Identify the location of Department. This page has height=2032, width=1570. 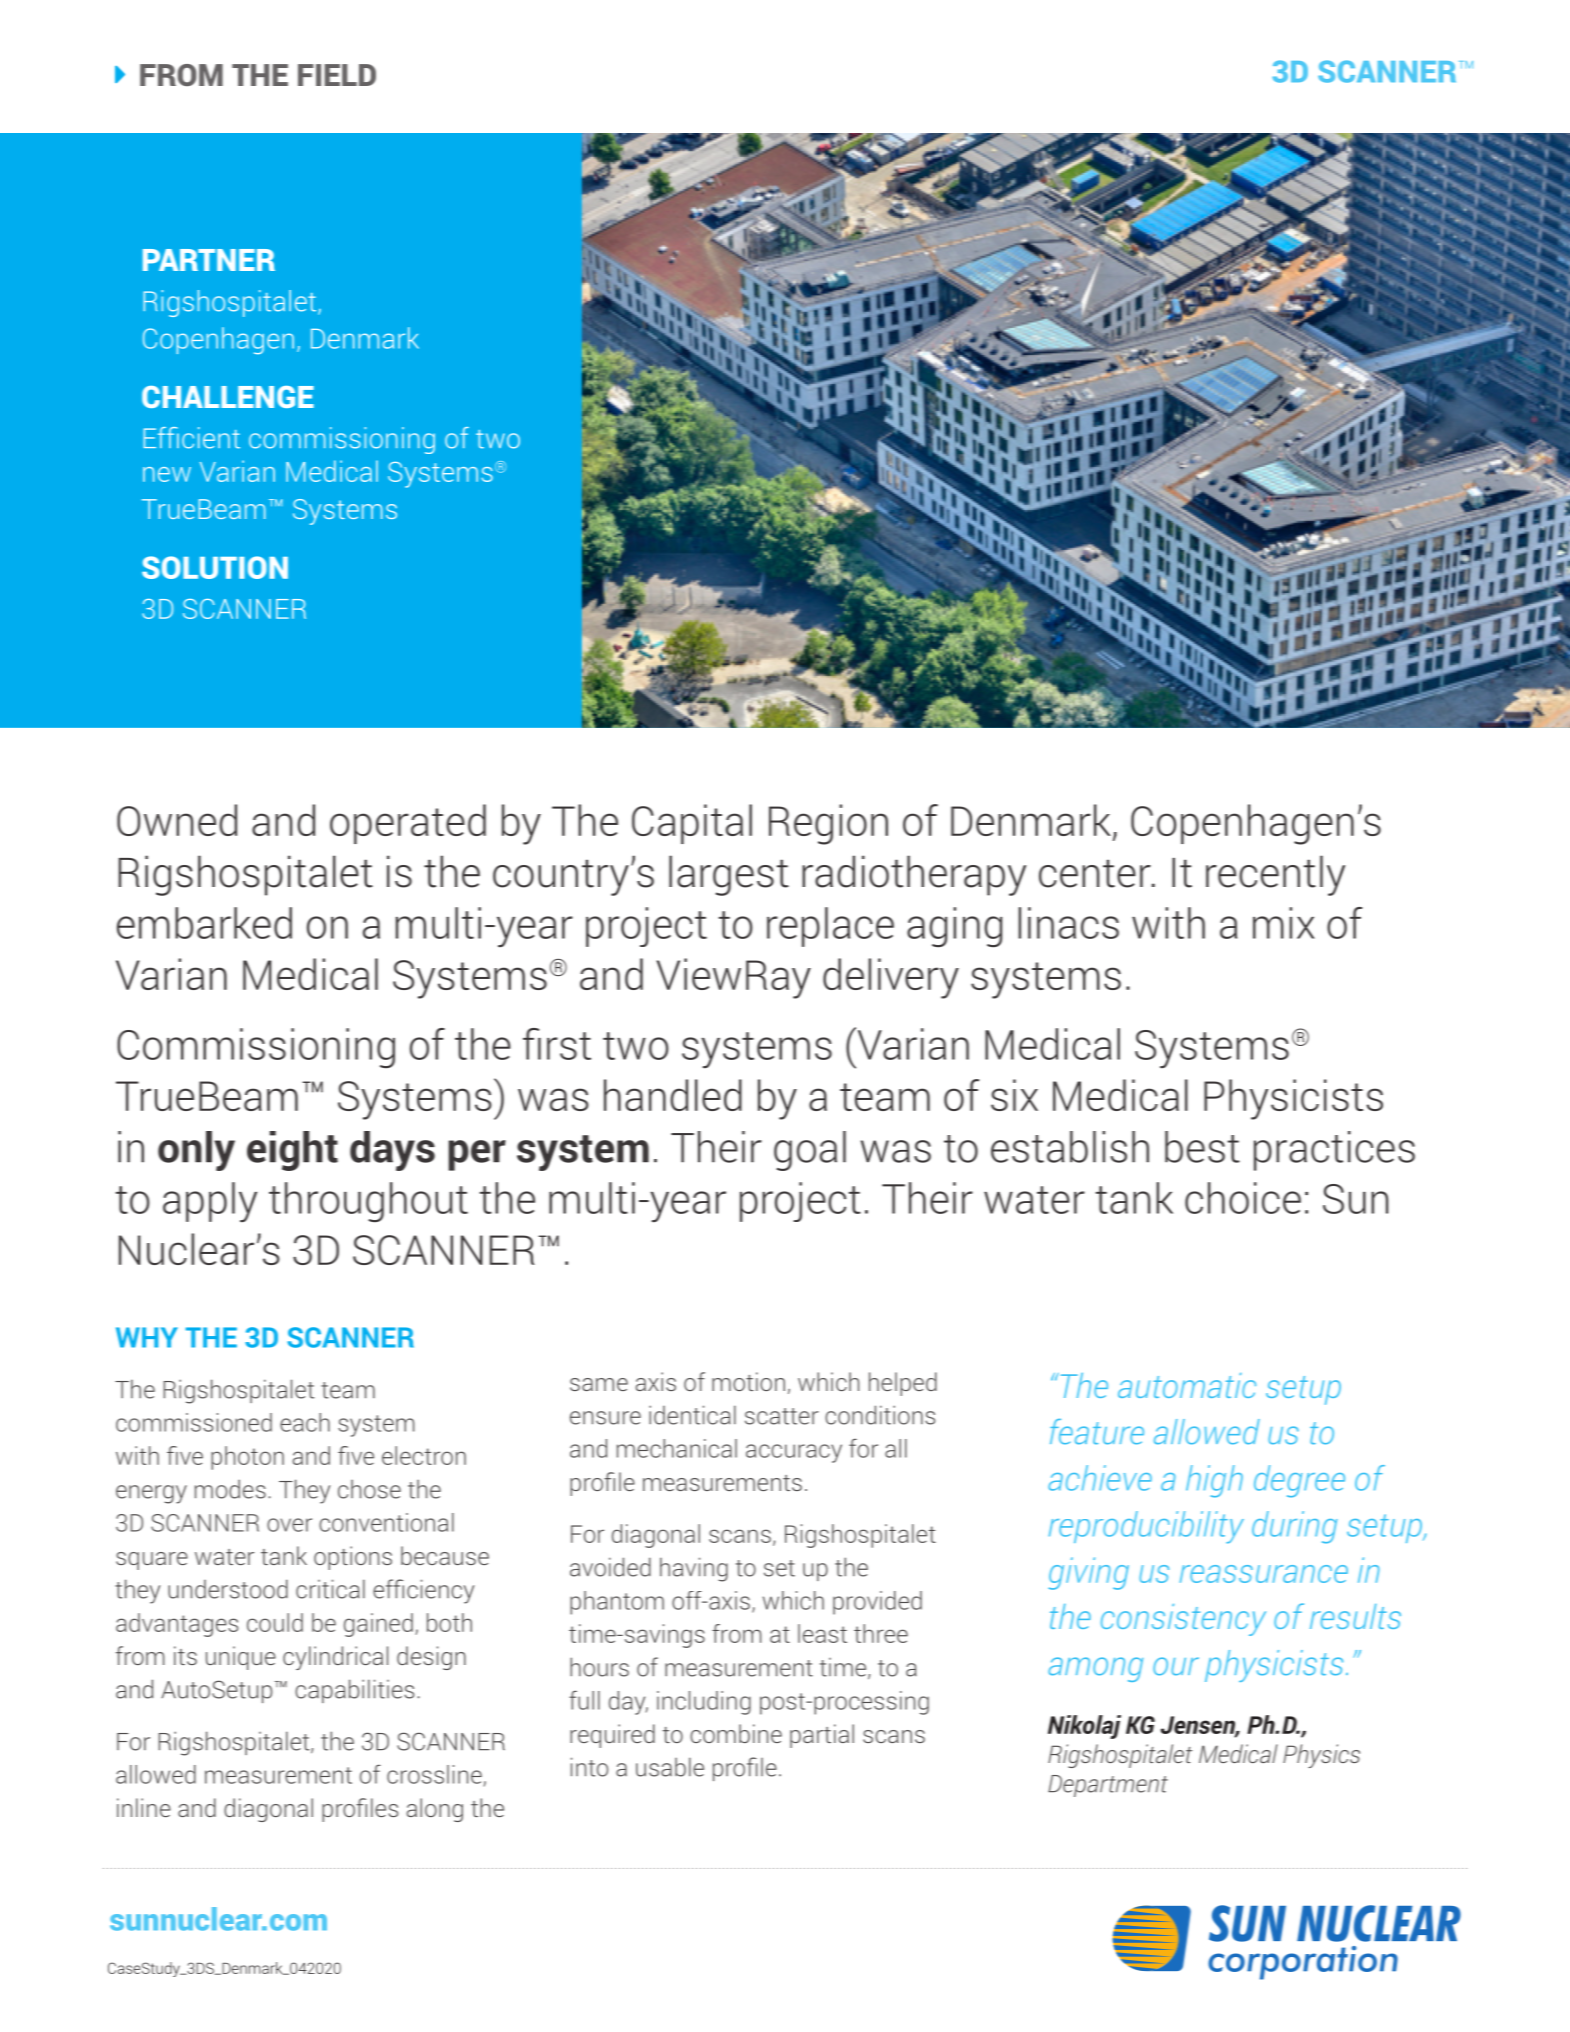
(1108, 1786).
